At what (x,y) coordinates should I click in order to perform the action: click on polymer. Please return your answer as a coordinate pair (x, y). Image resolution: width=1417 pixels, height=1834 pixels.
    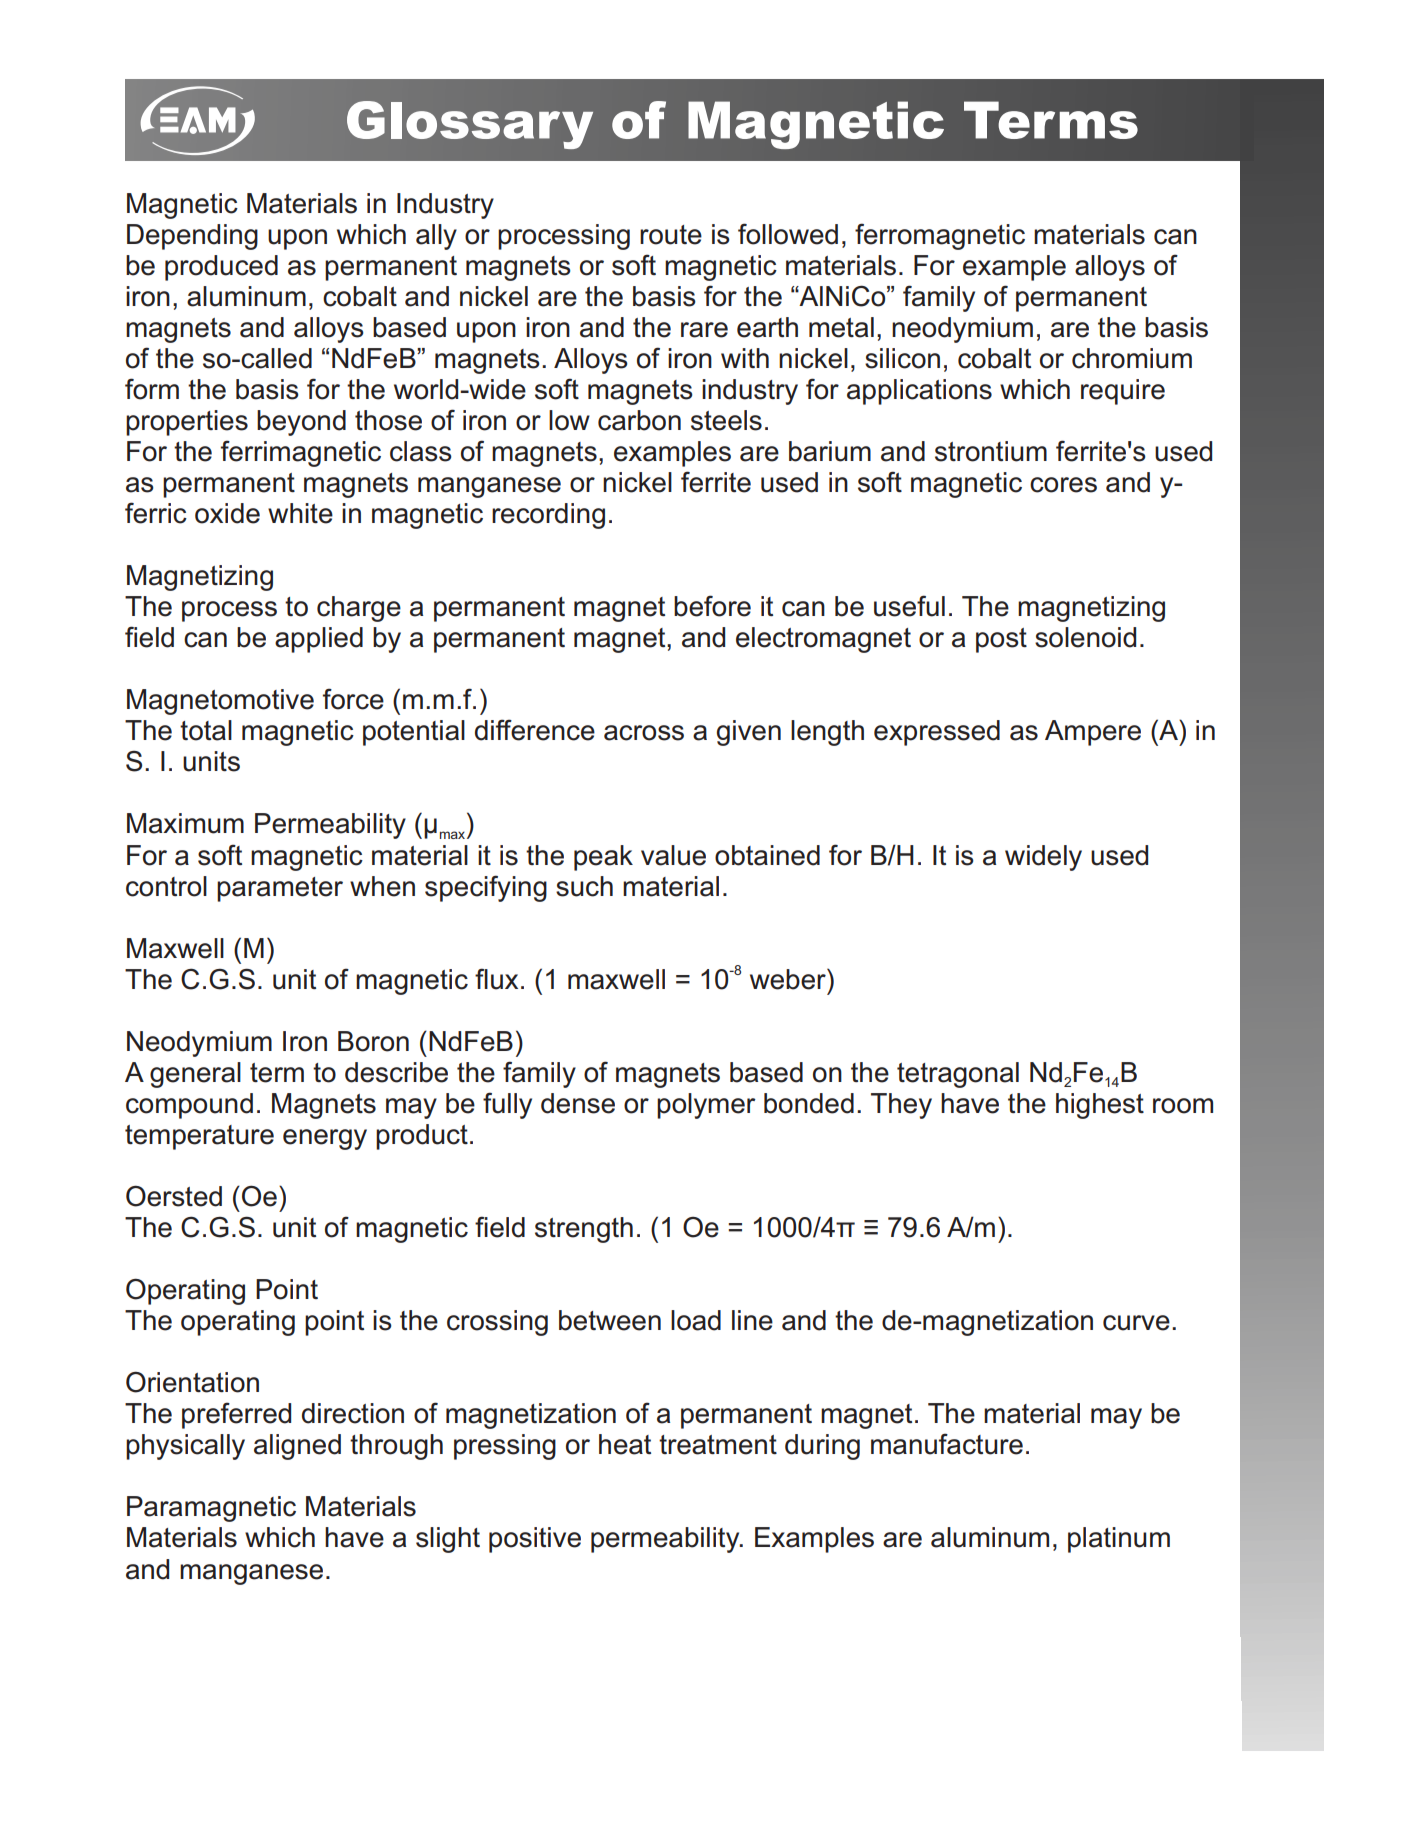
    Looking at the image, I should click on (706, 1106).
